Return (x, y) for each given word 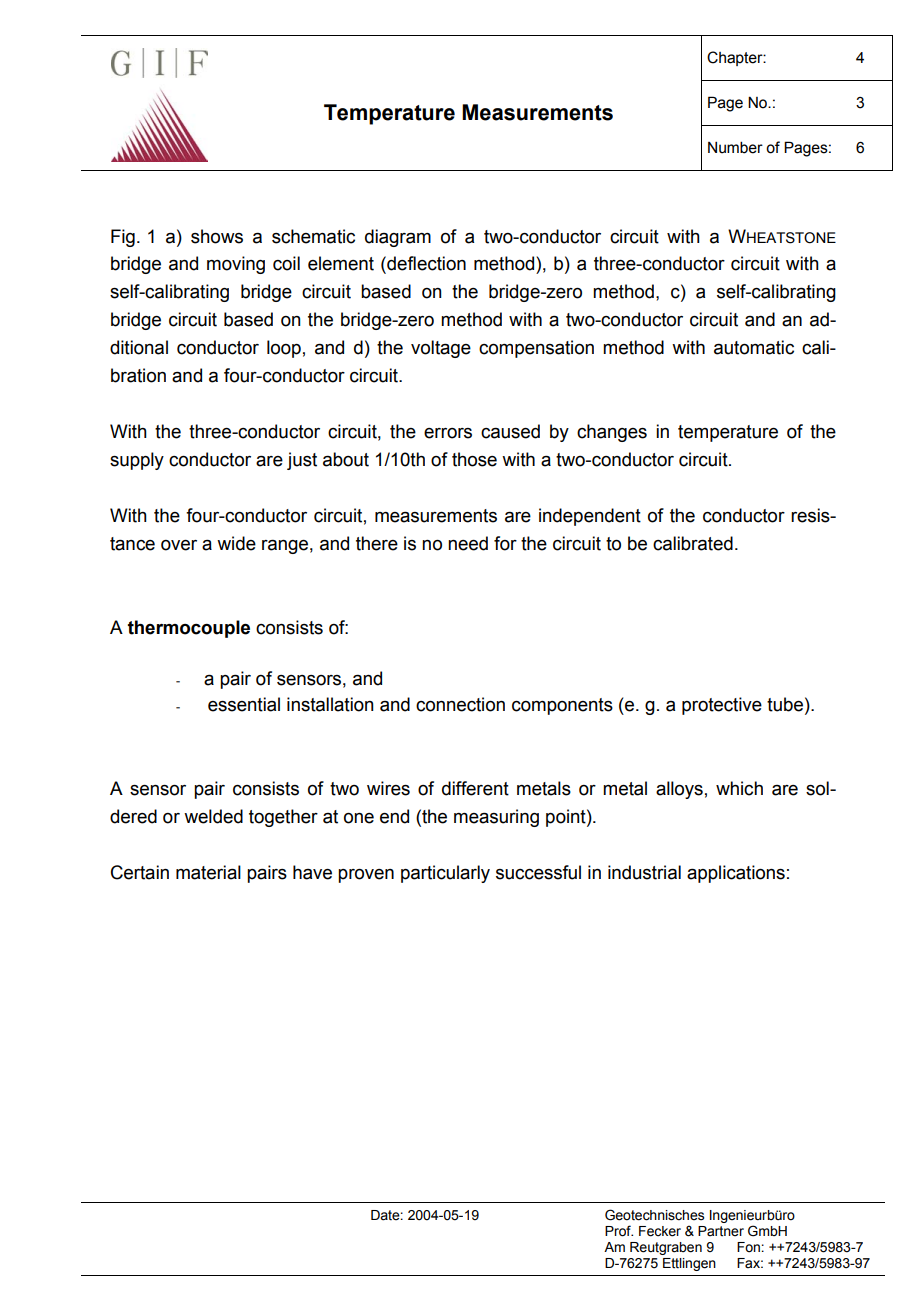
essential (244, 704)
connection (460, 704)
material (208, 872)
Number (735, 147)
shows (217, 236)
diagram (398, 238)
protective (722, 706)
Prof (619, 1231)
